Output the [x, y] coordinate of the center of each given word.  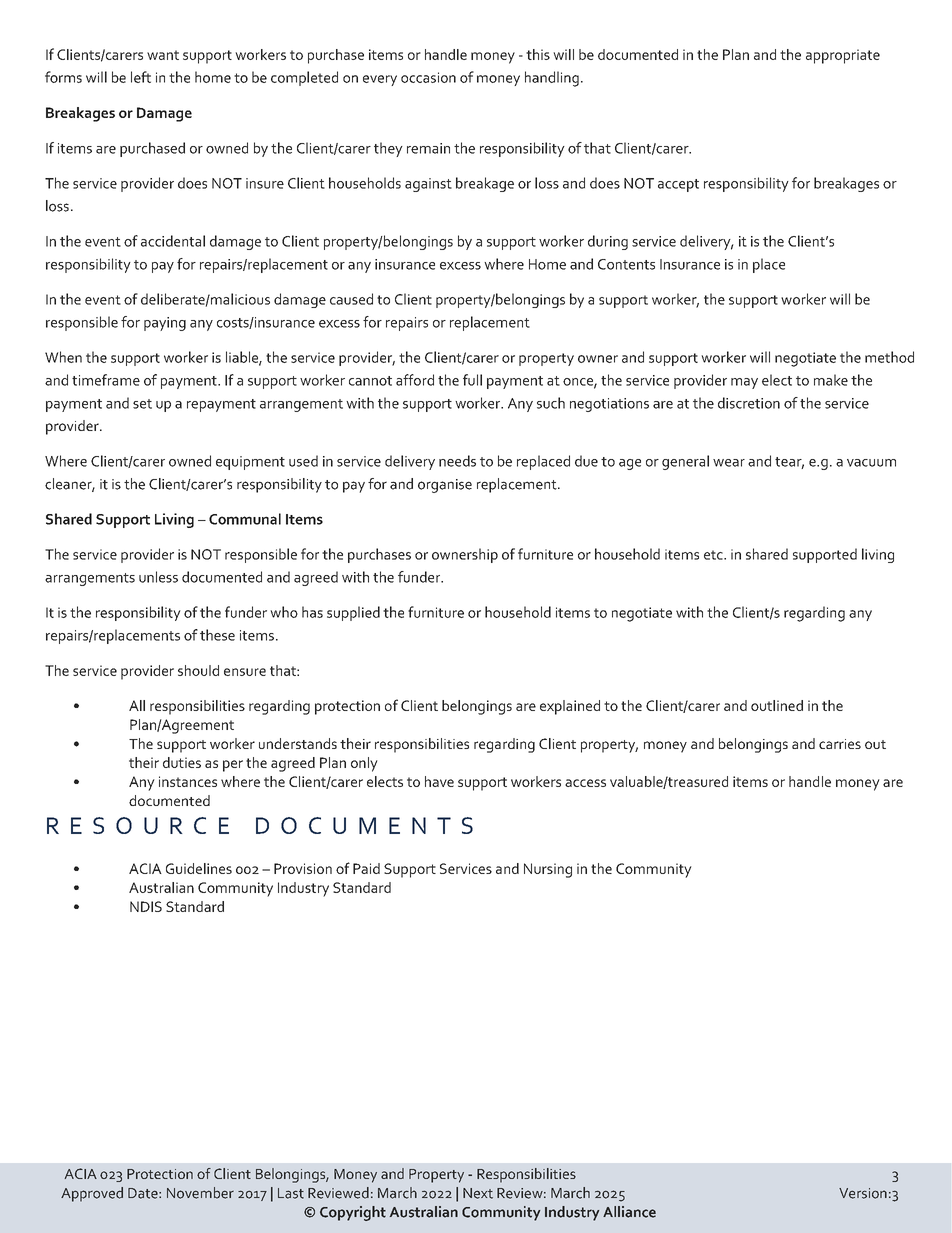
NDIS [146, 906]
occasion [428, 77]
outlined [777, 705]
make [831, 380]
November [200, 1193]
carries [840, 744]
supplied [353, 613]
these [217, 635]
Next [478, 1193]
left [141, 77]
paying [165, 324]
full [472, 380]
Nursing [548, 870]
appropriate [843, 56]
